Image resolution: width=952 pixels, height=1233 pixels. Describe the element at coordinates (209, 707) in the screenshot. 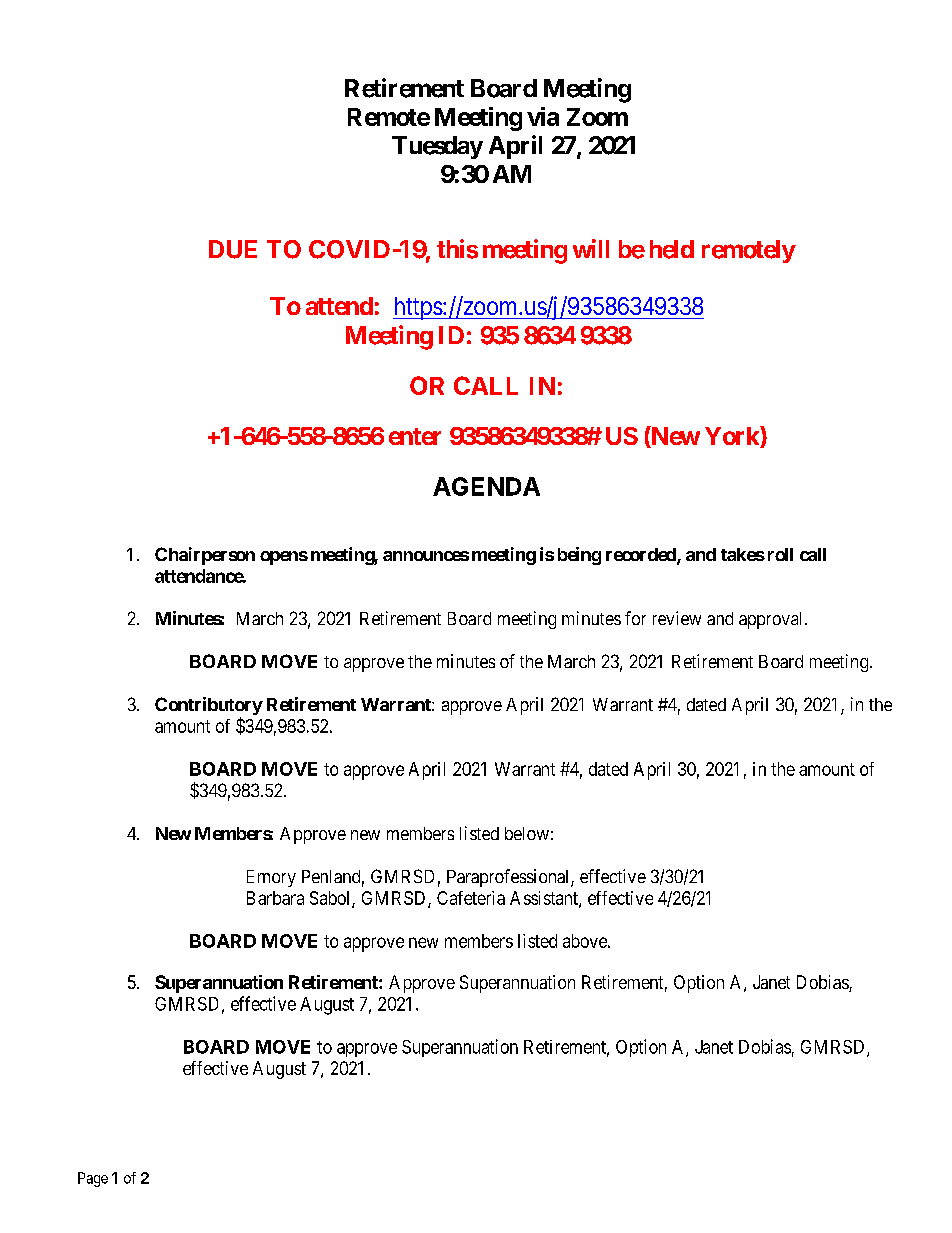

I see `Contributory` at that location.
